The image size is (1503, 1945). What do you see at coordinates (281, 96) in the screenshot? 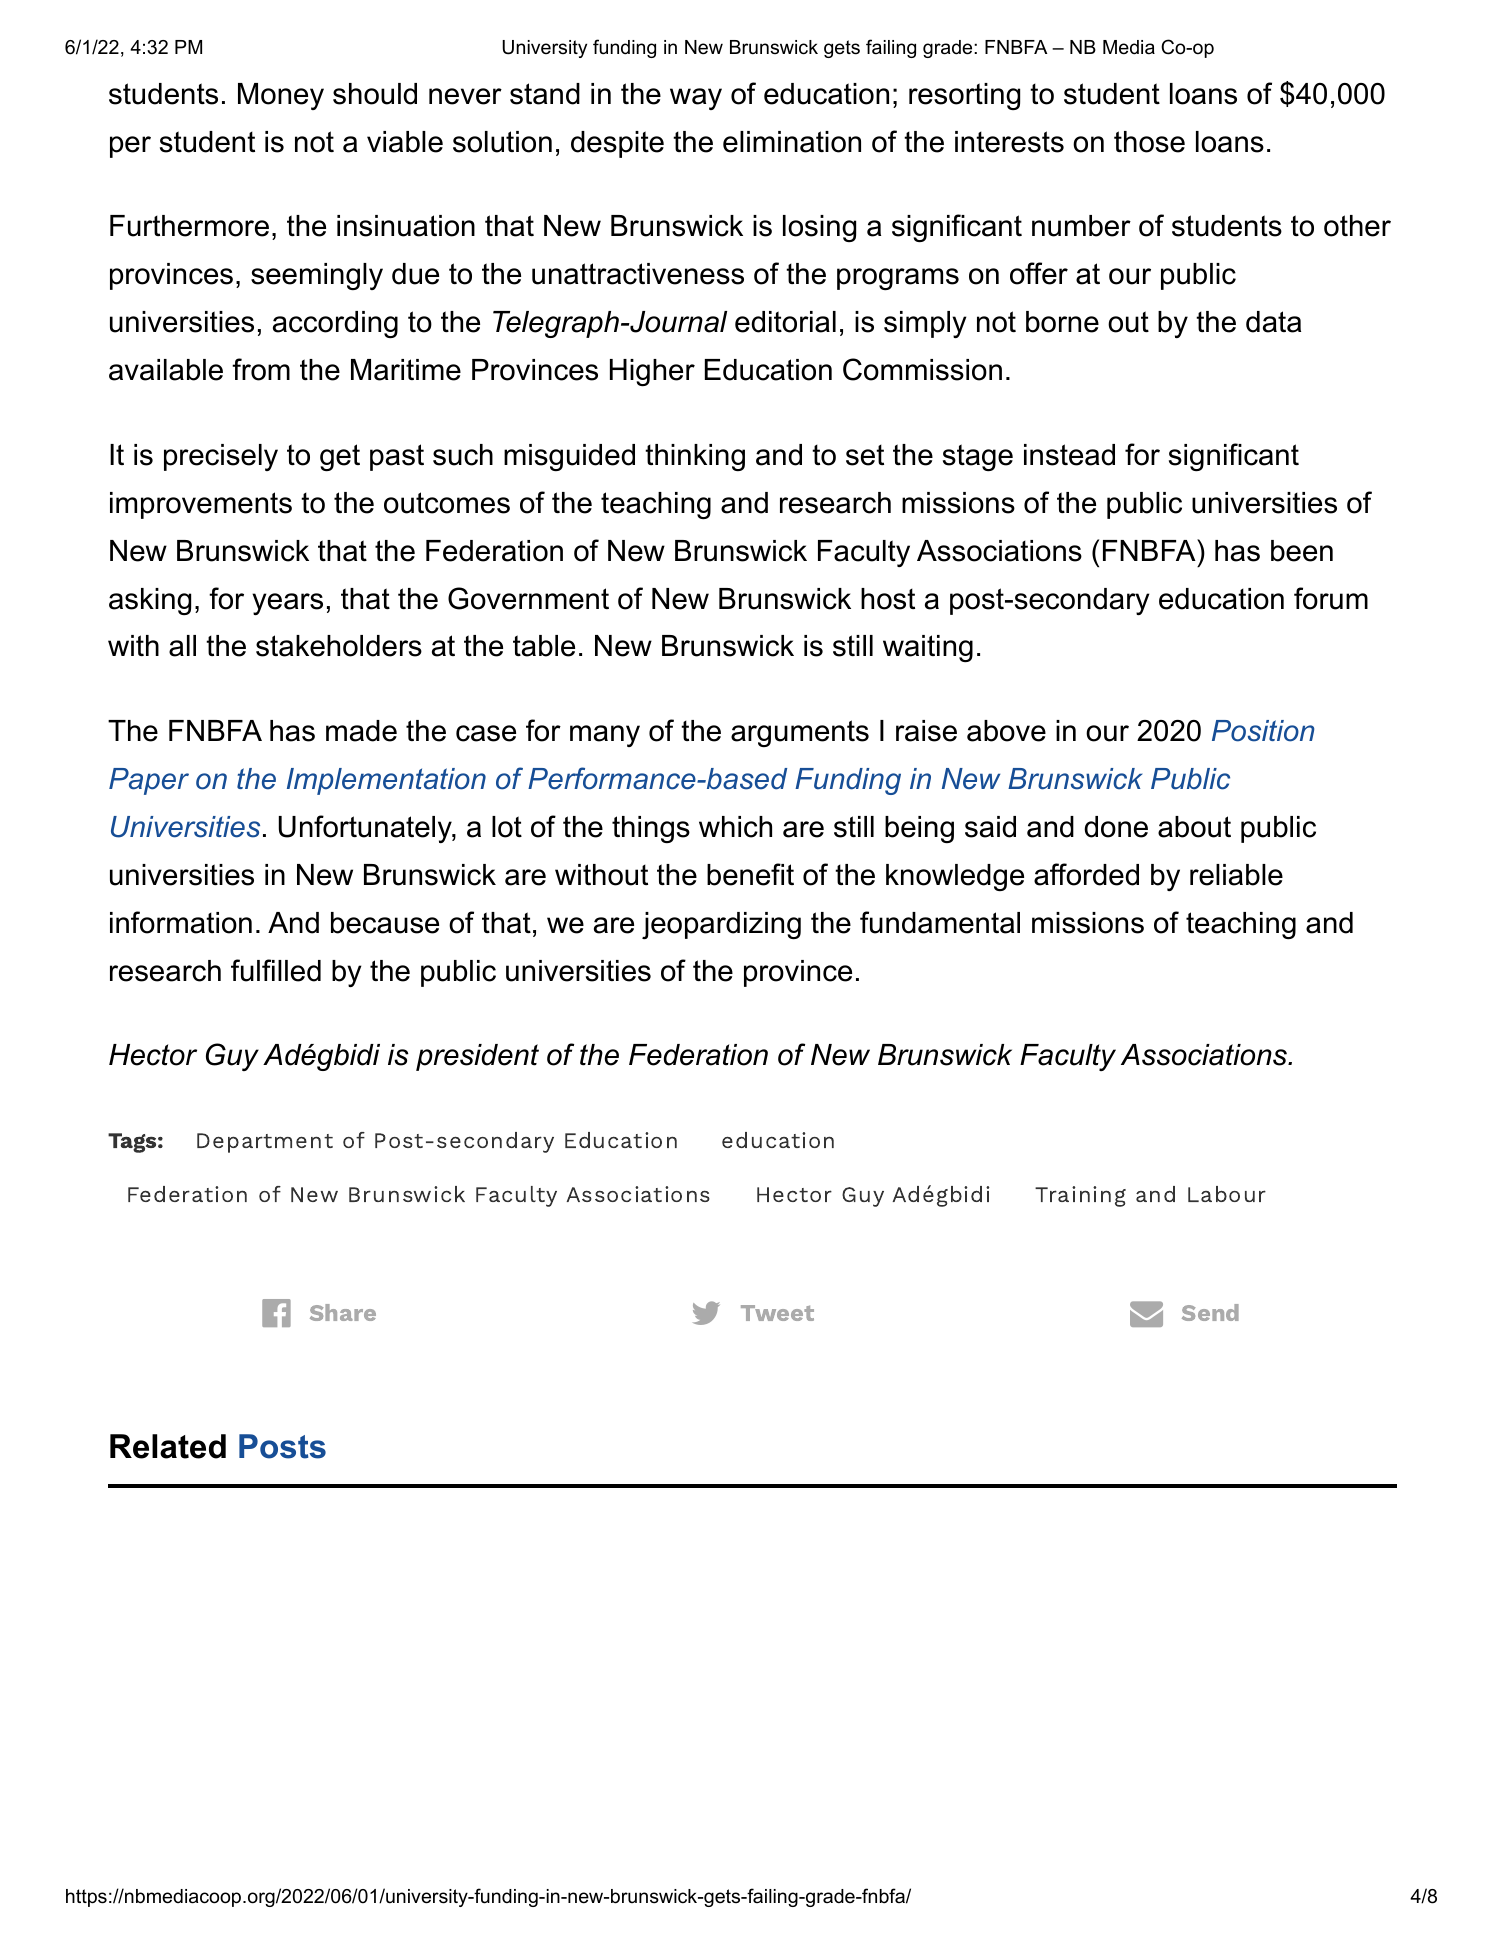
I see `Money` at bounding box center [281, 96].
